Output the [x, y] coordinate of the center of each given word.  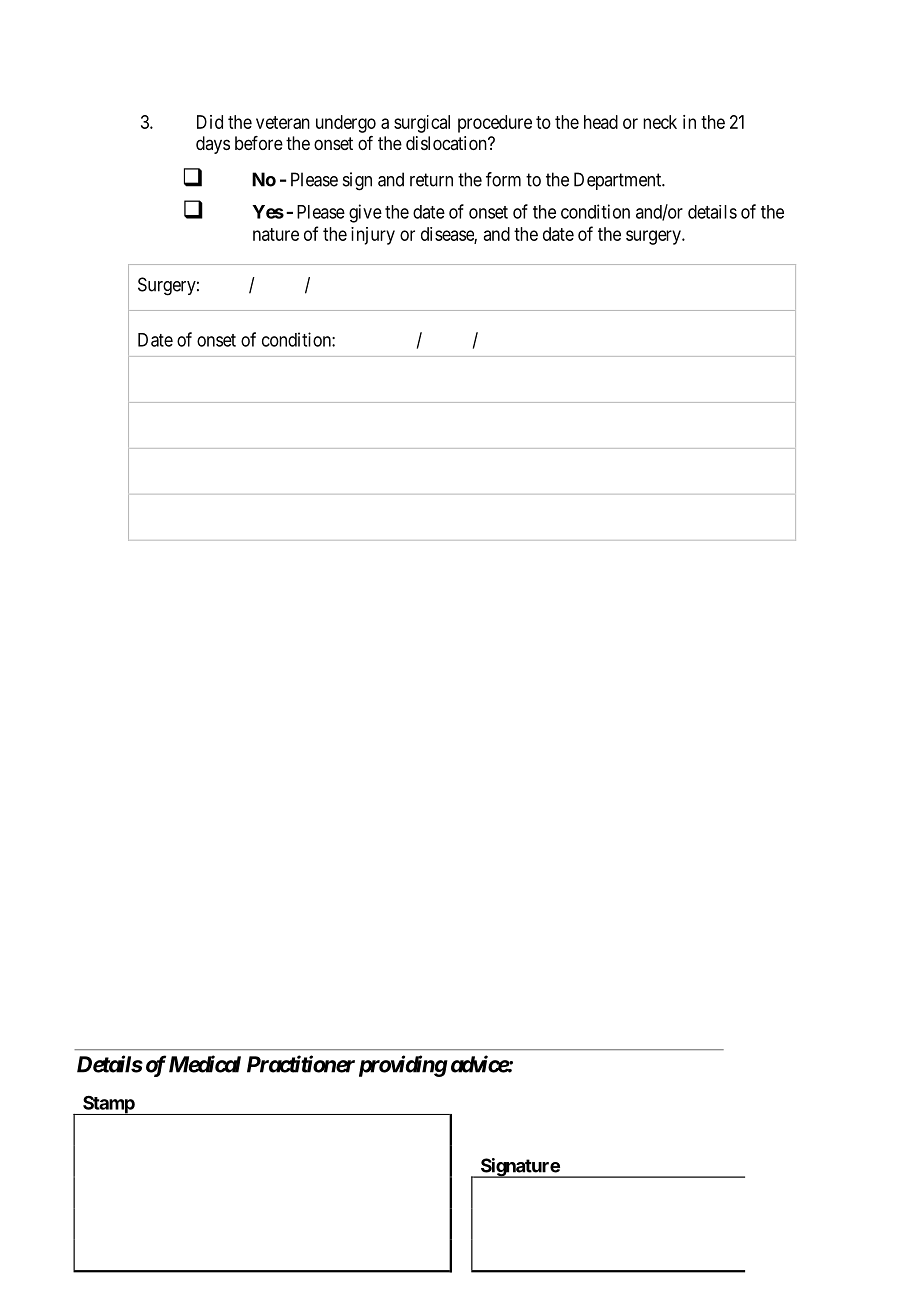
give [365, 213]
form [503, 179]
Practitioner [301, 1064]
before [259, 143]
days [213, 145]
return [431, 180]
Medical [205, 1064]
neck [660, 122]
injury [373, 236]
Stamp [108, 1105]
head [601, 122]
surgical [422, 124]
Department [619, 181]
